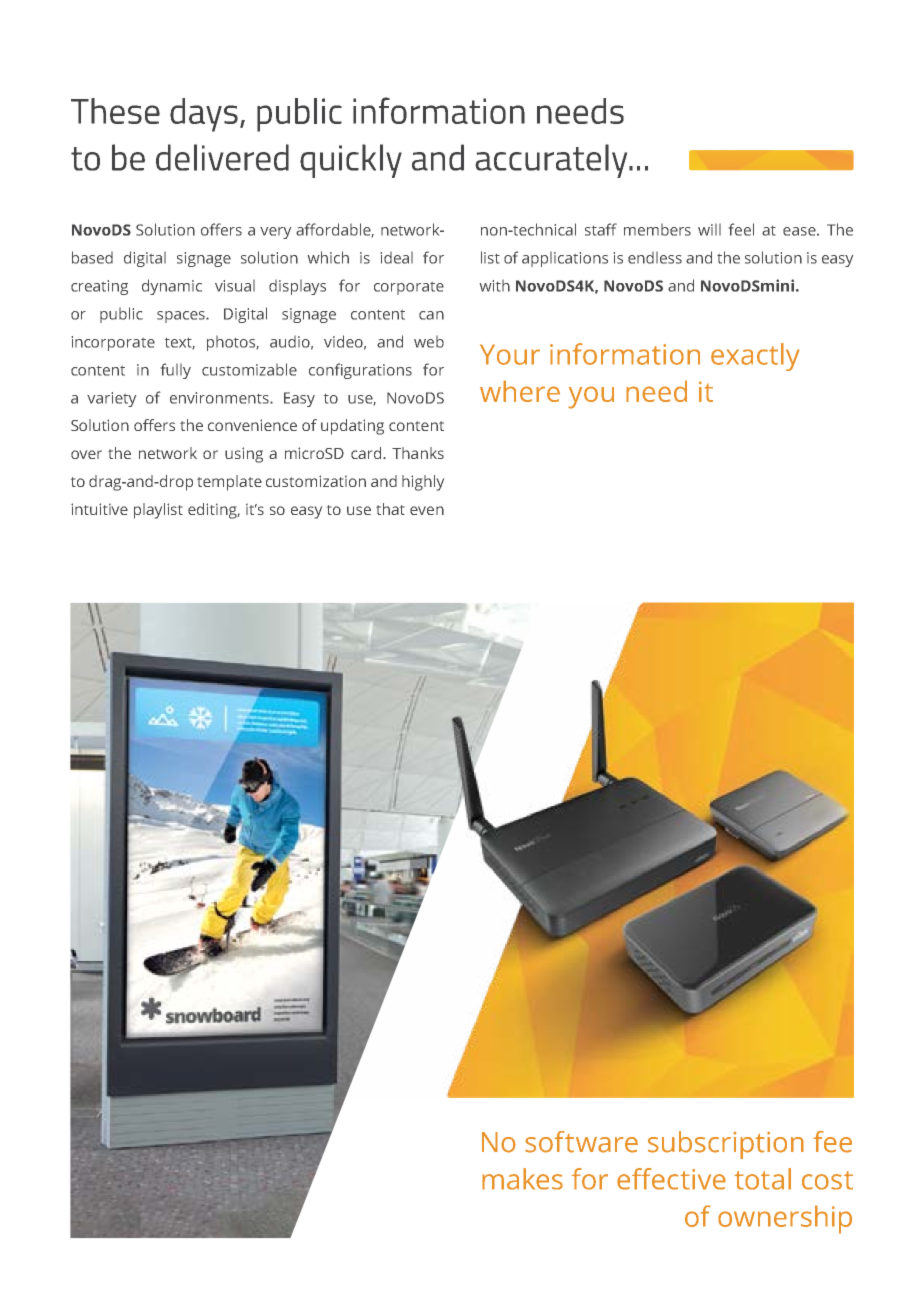 The height and width of the page is (1308, 924). What do you see at coordinates (581, 1142) in the page?
I see `software` at bounding box center [581, 1142].
